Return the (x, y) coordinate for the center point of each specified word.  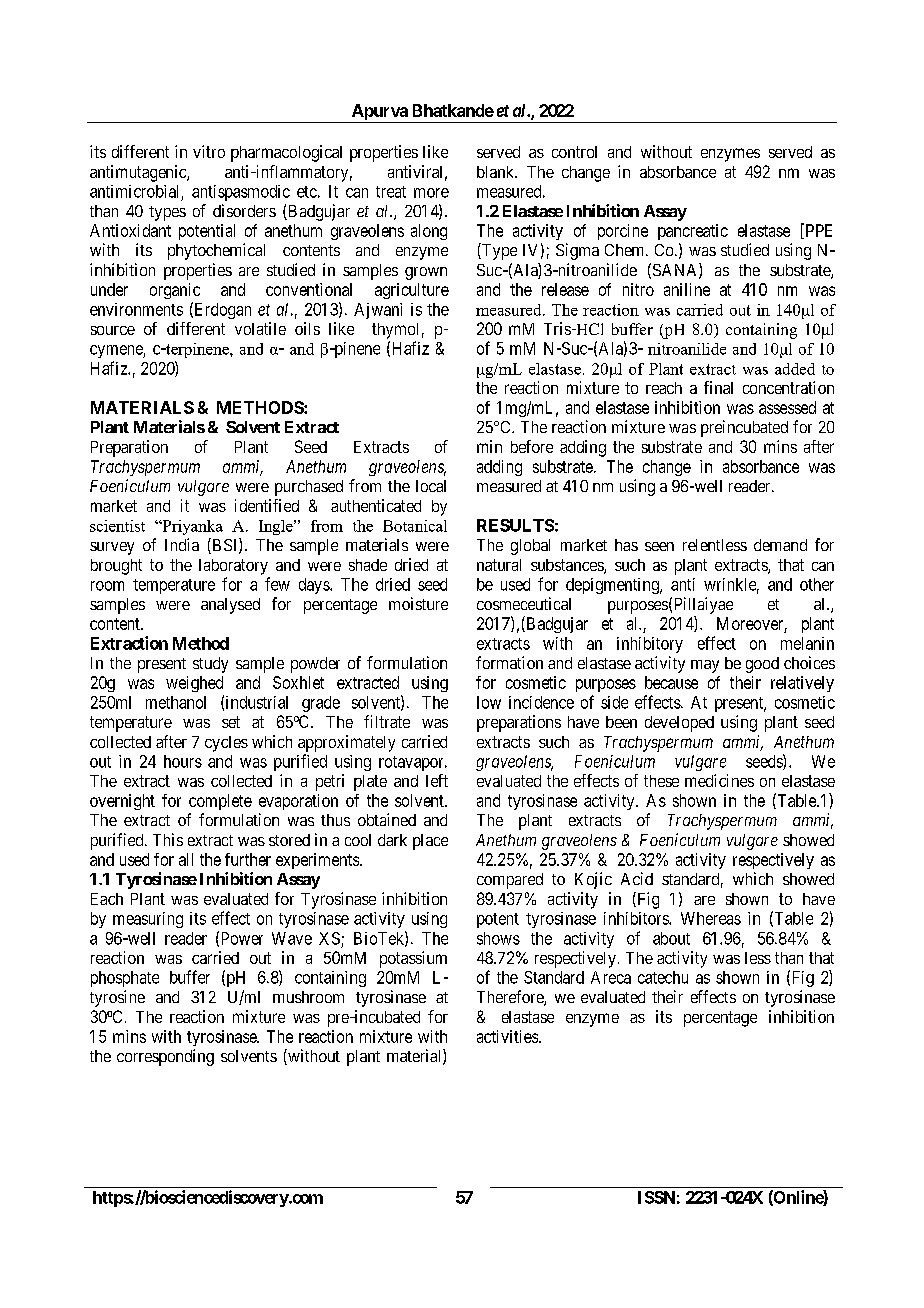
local (431, 486)
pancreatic (693, 232)
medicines (719, 780)
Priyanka (191, 527)
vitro (209, 151)
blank (497, 172)
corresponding (165, 1057)
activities (507, 1036)
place (430, 842)
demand (780, 545)
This (168, 839)
